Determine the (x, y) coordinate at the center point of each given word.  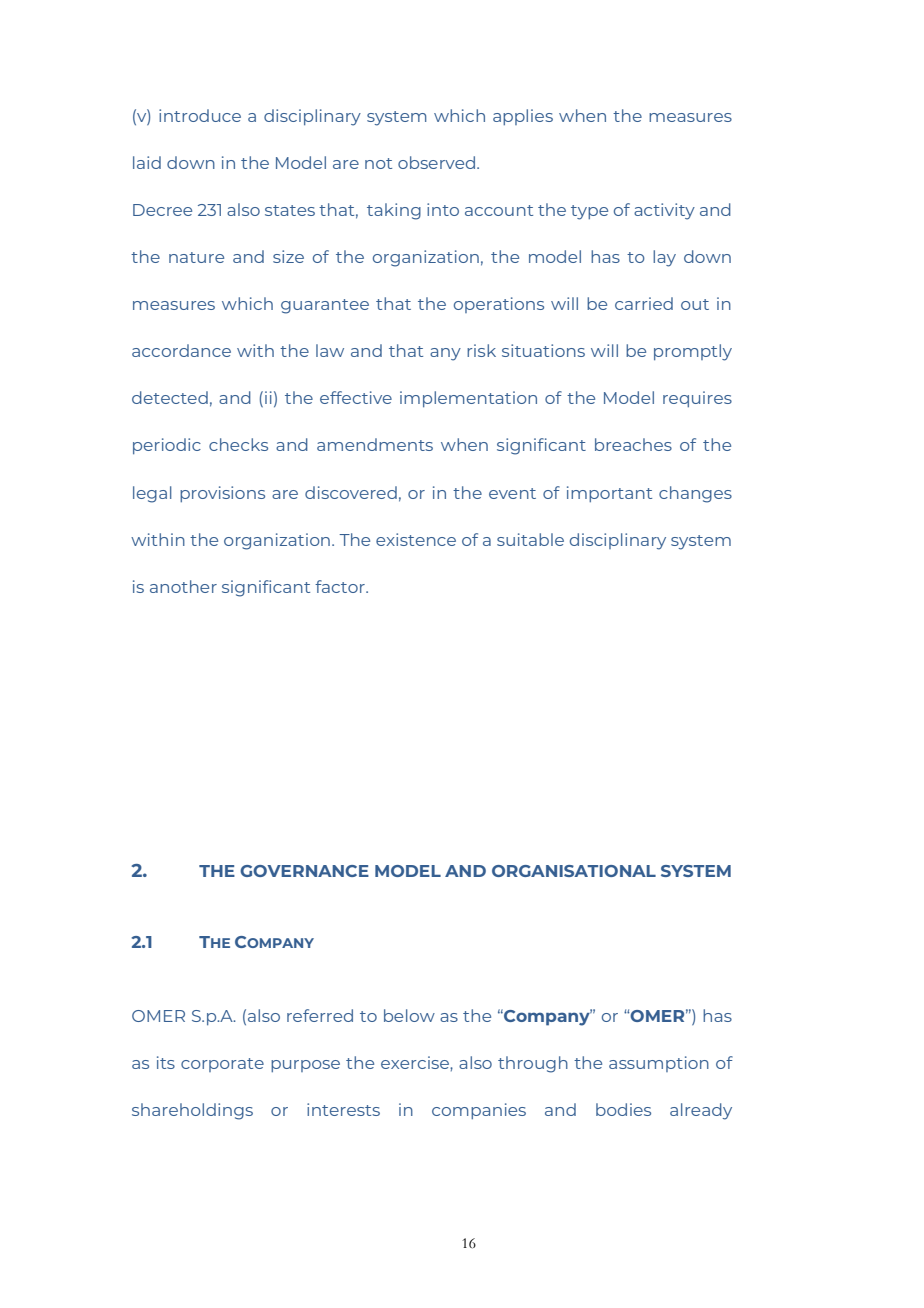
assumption (659, 1064)
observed (438, 162)
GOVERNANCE (304, 871)
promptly (693, 352)
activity (664, 211)
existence (416, 539)
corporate (222, 1065)
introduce (200, 115)
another (183, 586)
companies (479, 1111)
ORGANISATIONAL (574, 871)
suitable (530, 539)
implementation (468, 399)
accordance (181, 350)
